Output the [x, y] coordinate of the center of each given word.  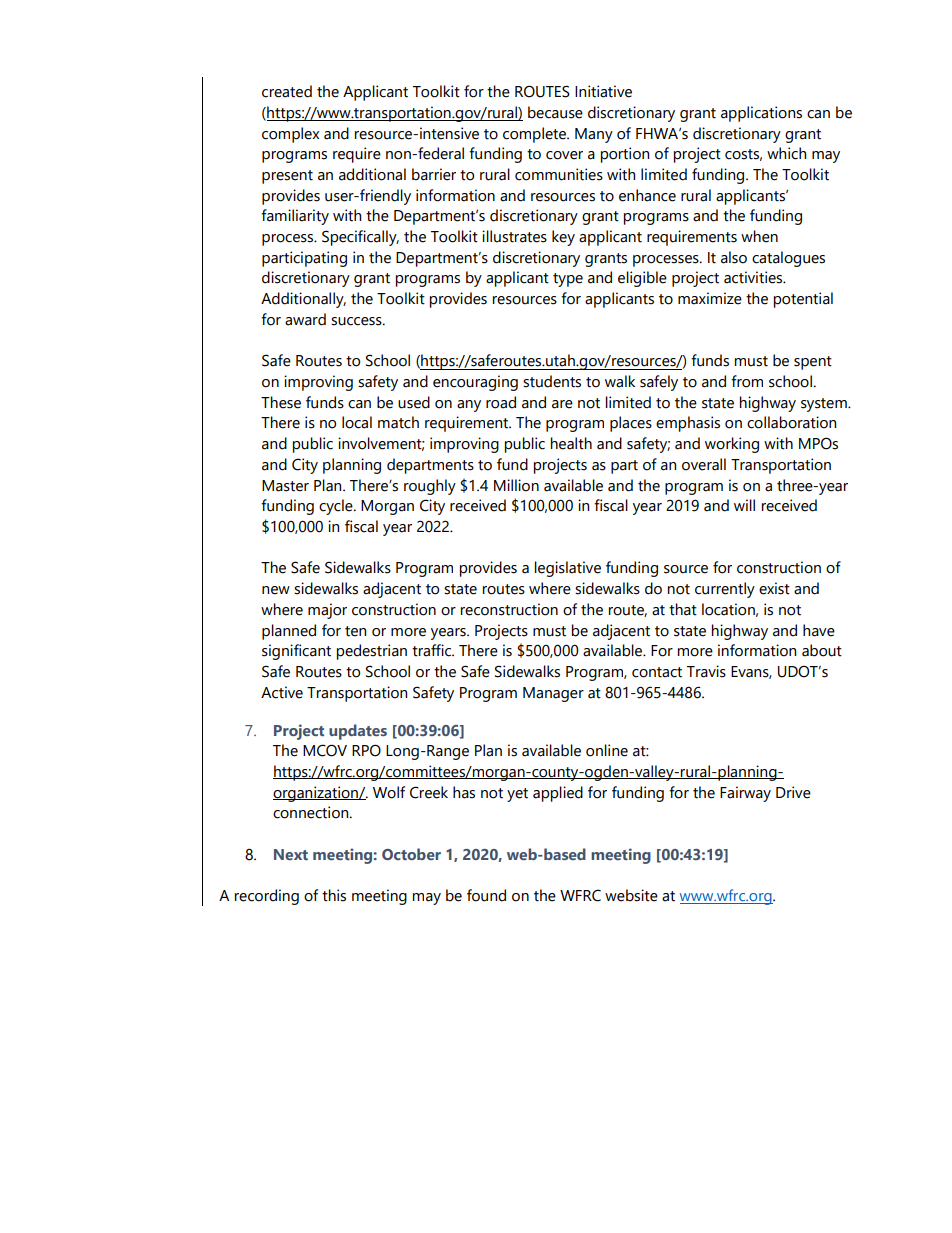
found [486, 895]
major [327, 611]
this [334, 895]
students [552, 381]
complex [290, 135]
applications [761, 114]
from [747, 381]
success [357, 321]
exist [774, 588]
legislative [568, 569]
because [555, 112]
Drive [793, 792]
